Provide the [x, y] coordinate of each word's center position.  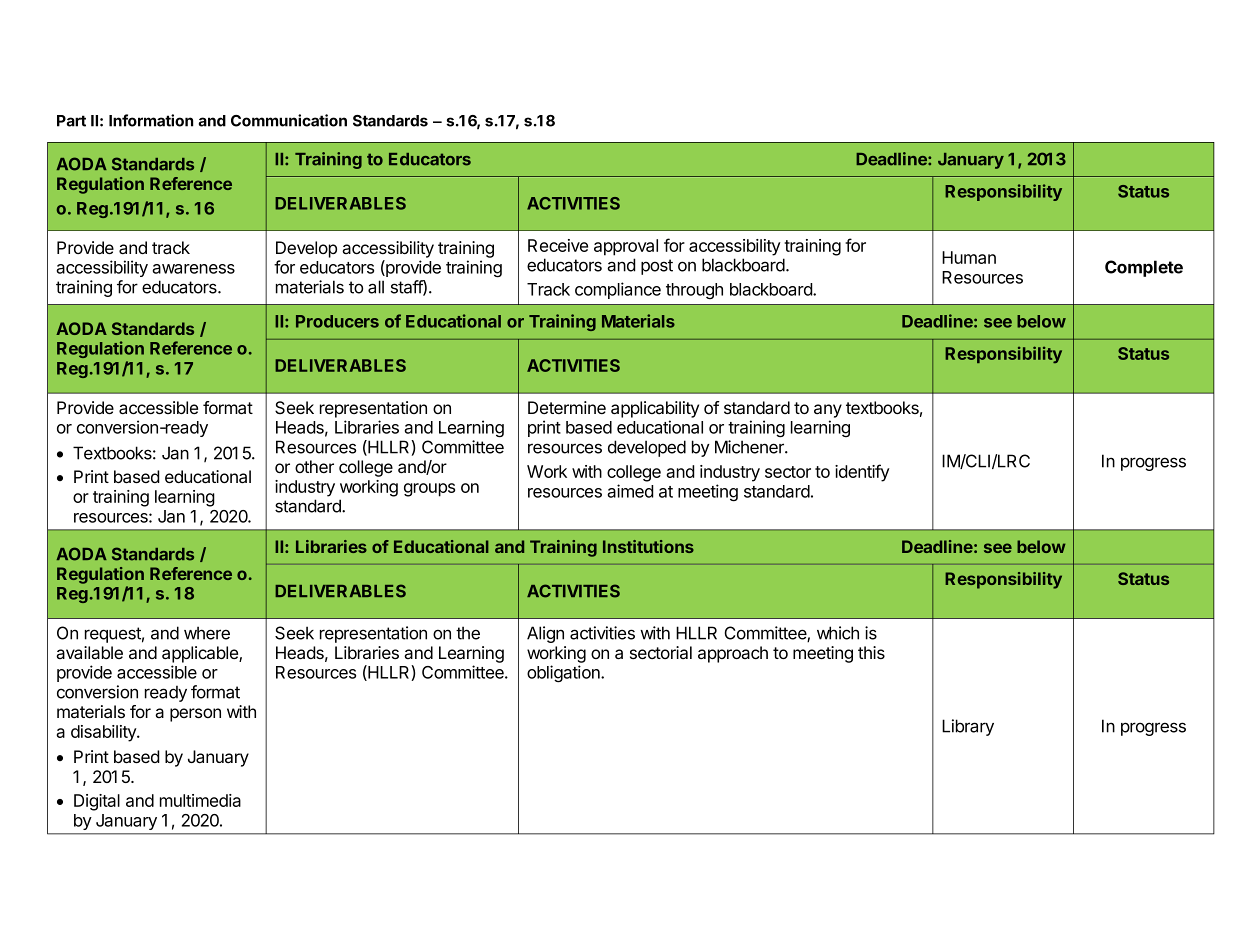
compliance [618, 290]
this [871, 652]
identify [862, 473]
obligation [564, 674]
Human [969, 257]
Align [545, 634]
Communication [289, 120]
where [207, 633]
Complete [1144, 268]
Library [968, 727]
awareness [193, 269]
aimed [630, 491]
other [314, 466]
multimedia [200, 800]
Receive [558, 245]
